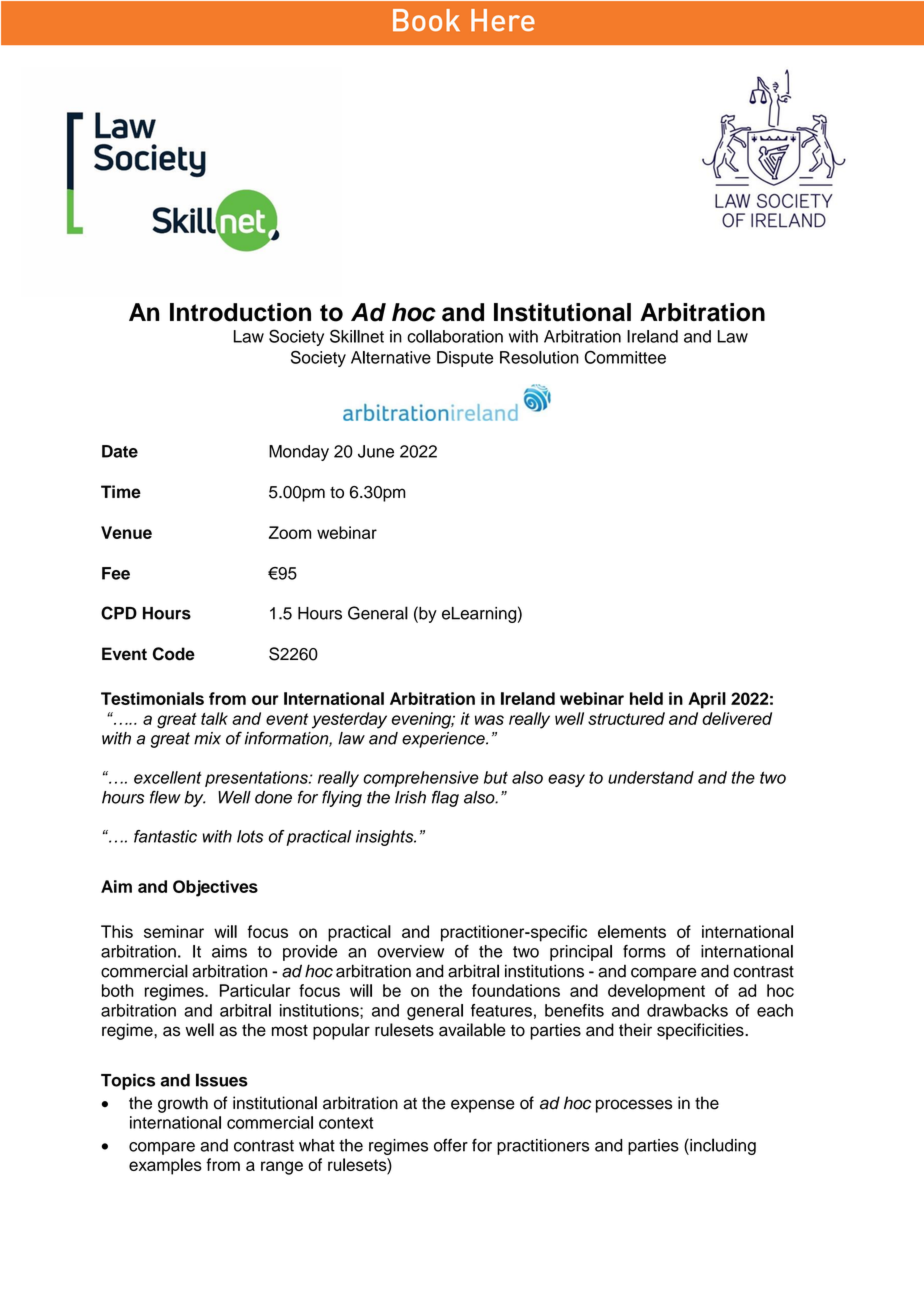  Describe the element at coordinates (722, 1146) in the page. I see `including` at that location.
